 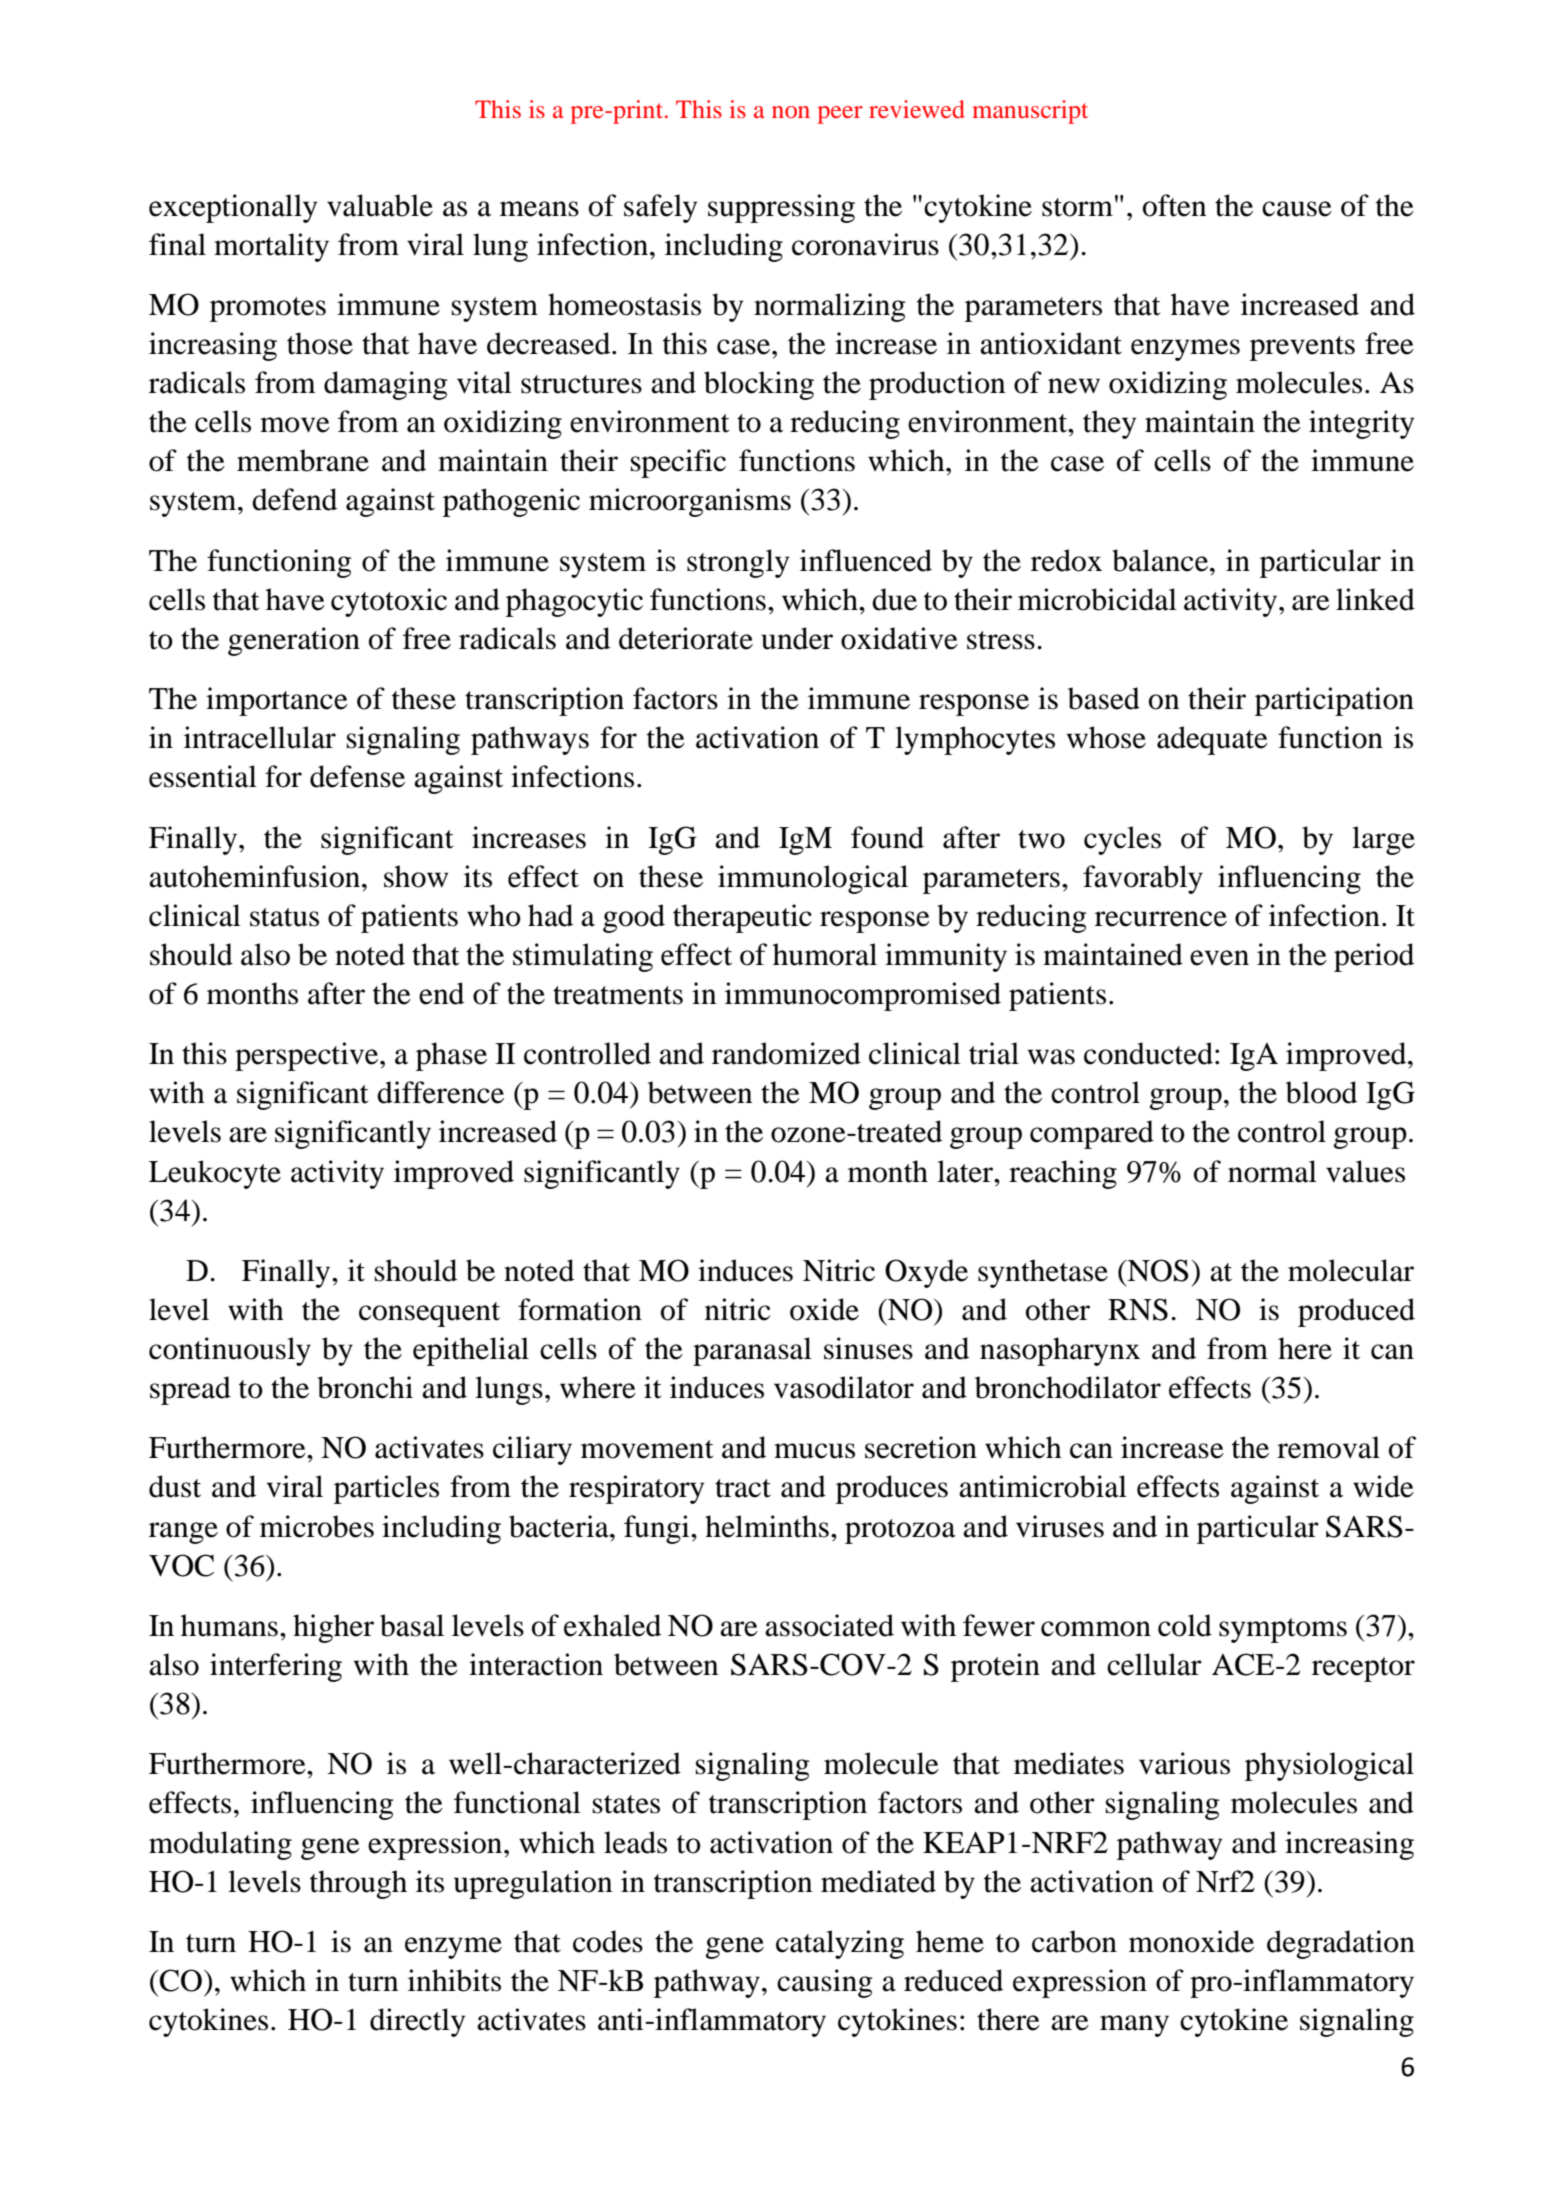 What do you see at coordinates (365, 1387) in the screenshot?
I see `bronchi` at bounding box center [365, 1387].
